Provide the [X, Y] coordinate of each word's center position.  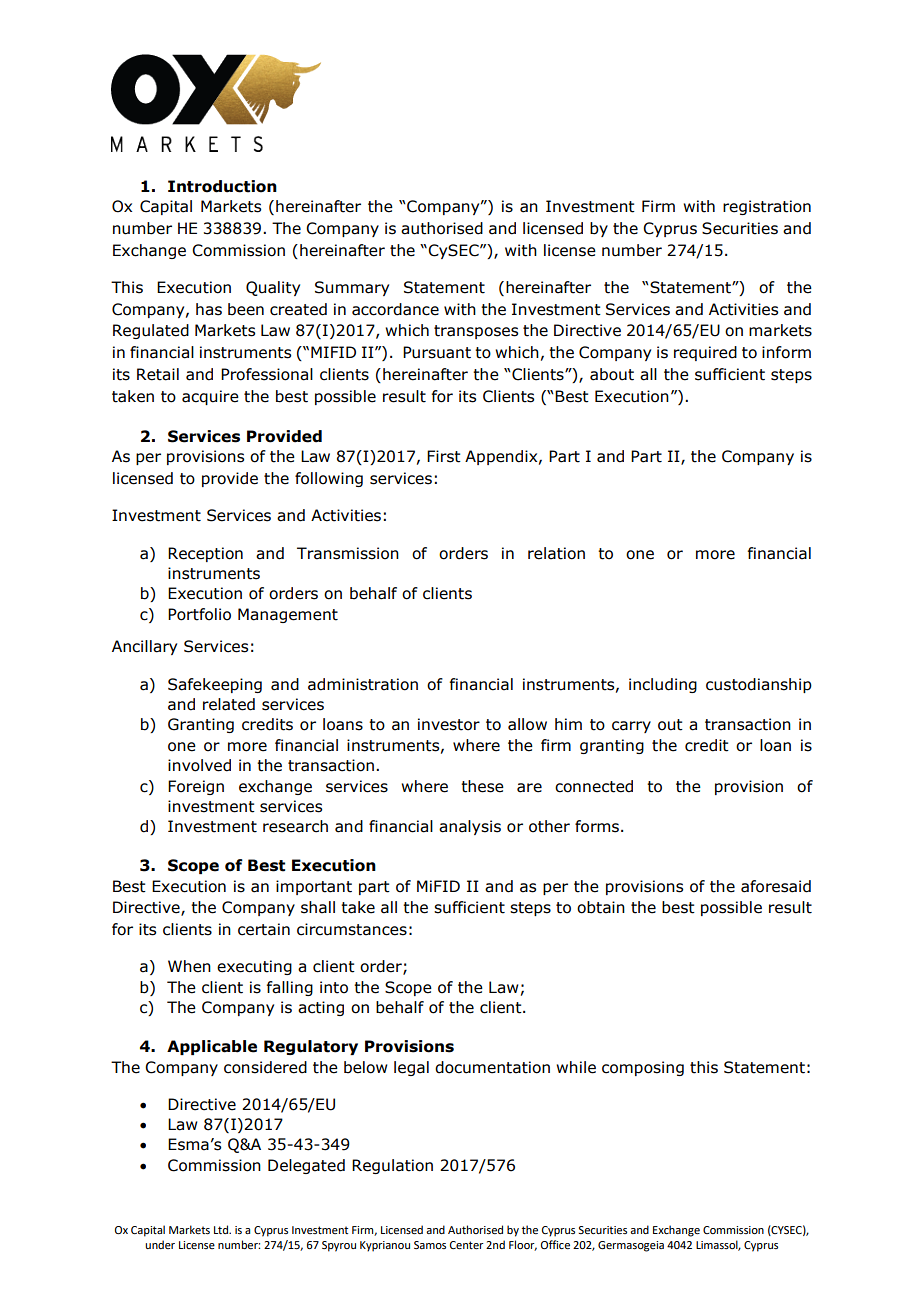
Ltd [222, 1229]
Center [467, 1245]
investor [449, 724]
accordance [395, 309]
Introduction [222, 186]
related [229, 704]
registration [767, 207]
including [663, 685]
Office [555, 1244]
